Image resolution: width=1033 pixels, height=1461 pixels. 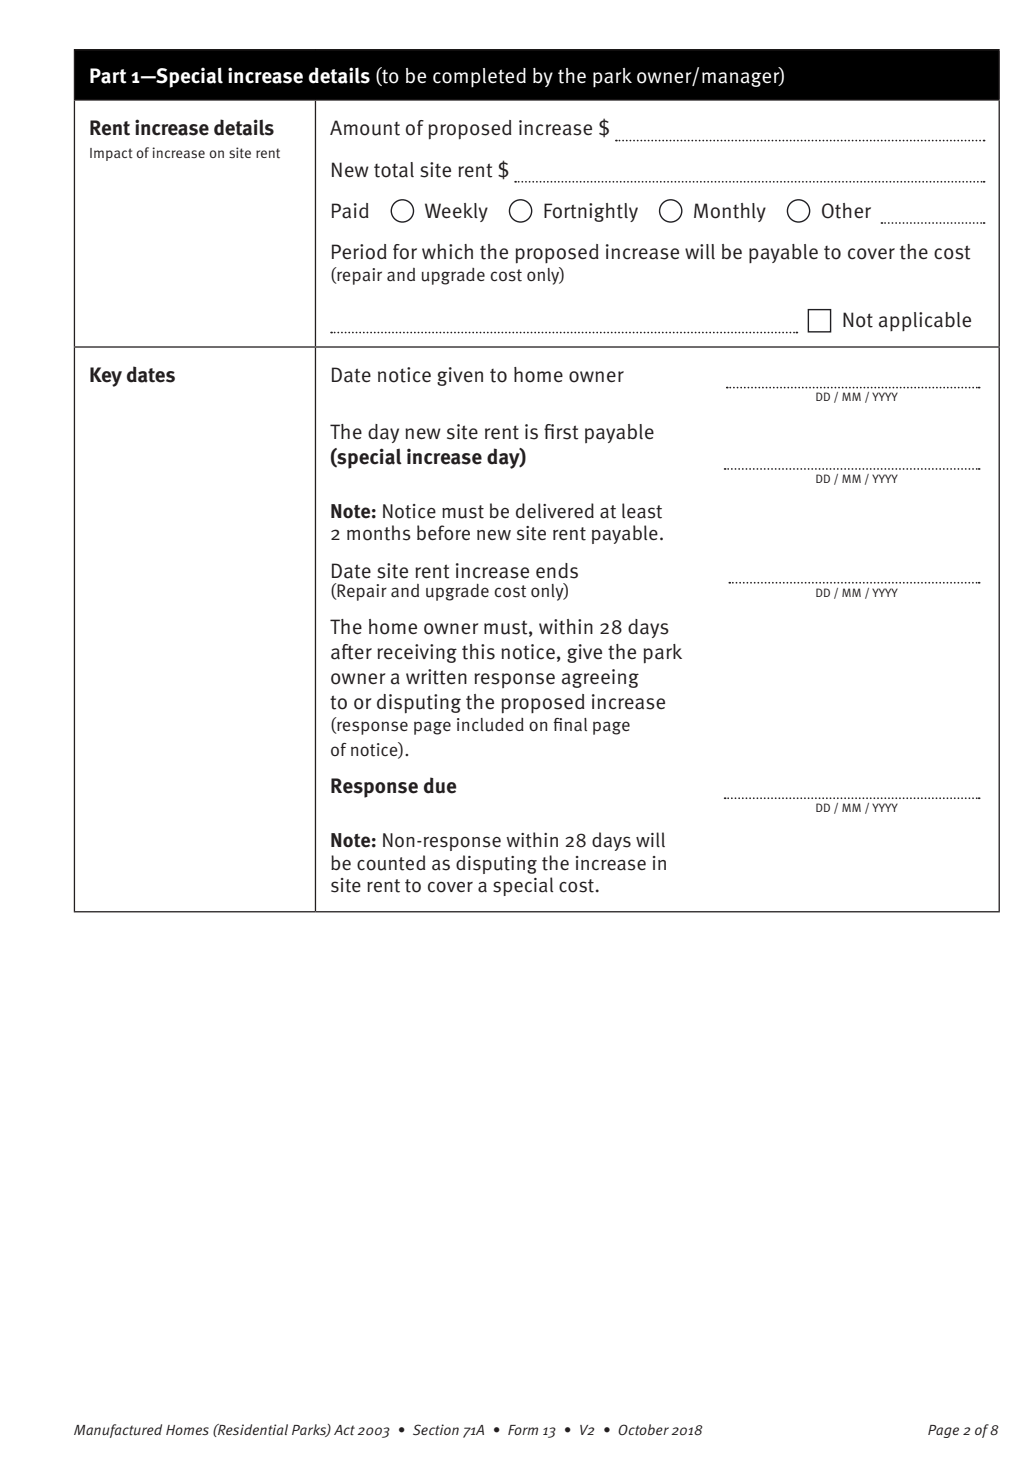 What do you see at coordinates (479, 77) in the screenshot?
I see `completed` at bounding box center [479, 77].
